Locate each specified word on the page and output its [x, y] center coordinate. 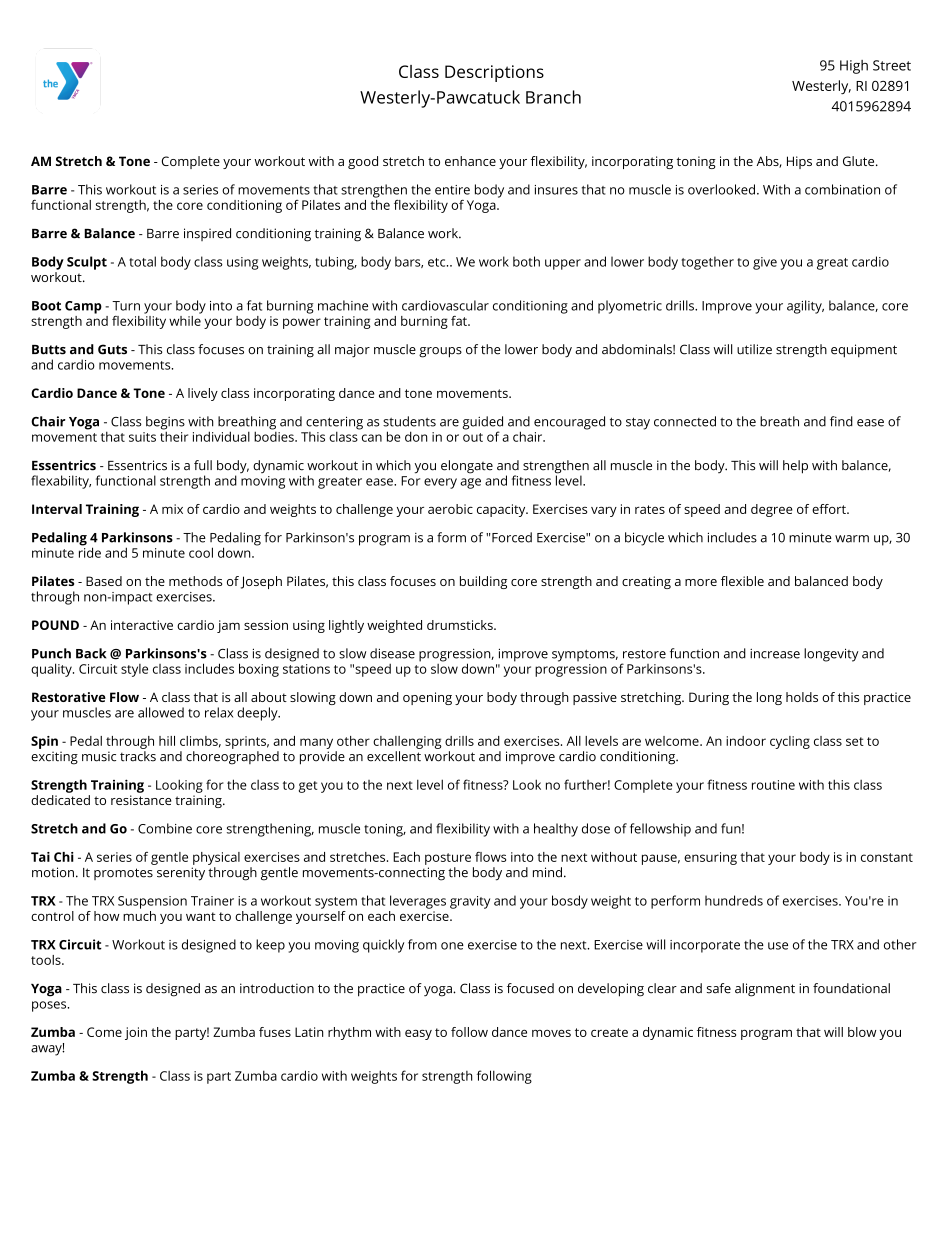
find [841, 421]
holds [802, 697]
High [854, 67]
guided [482, 424]
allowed [161, 712]
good [363, 162]
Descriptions [494, 73]
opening [427, 698]
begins [165, 424]
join [136, 1033]
